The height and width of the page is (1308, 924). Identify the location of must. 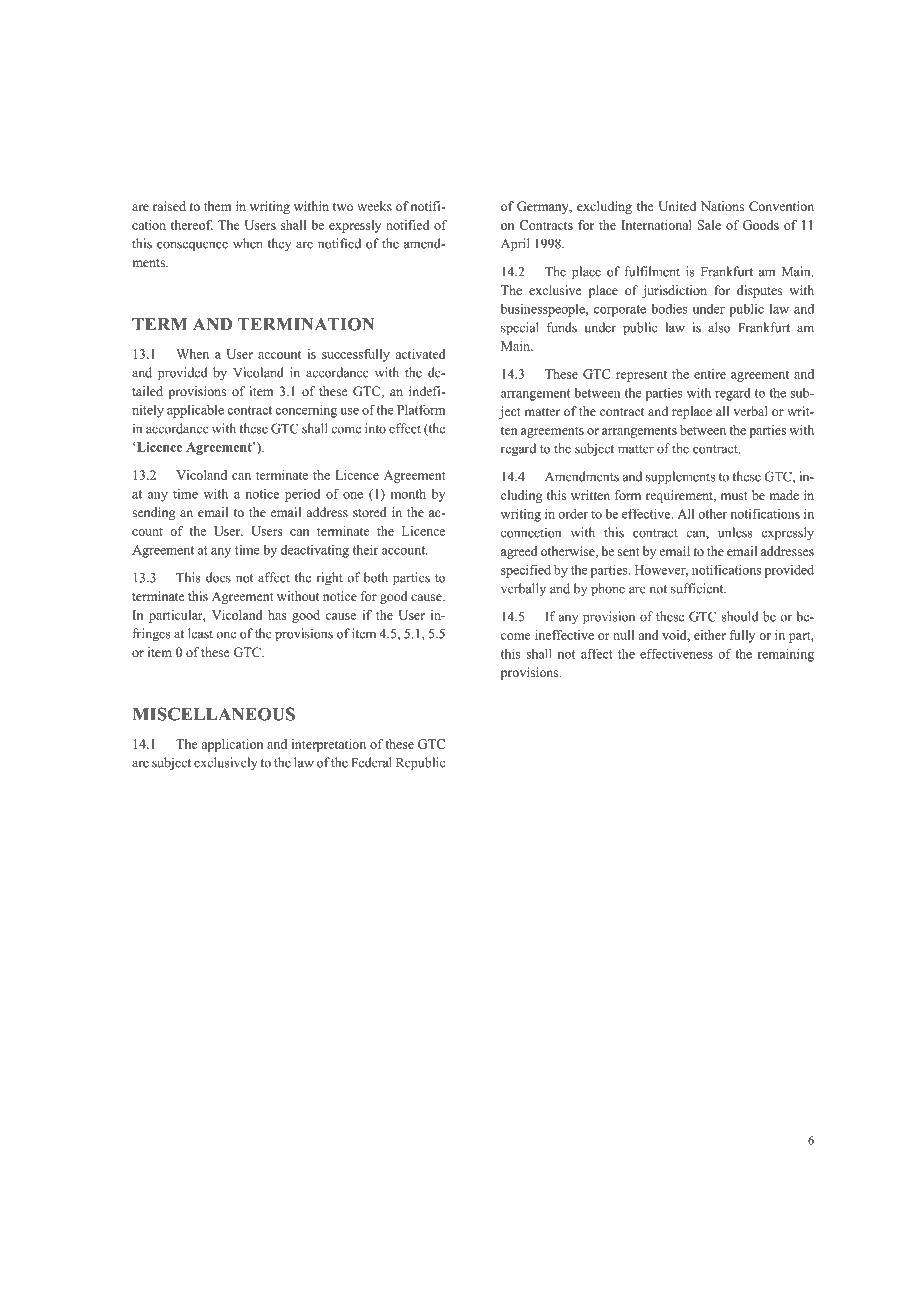
(734, 496).
